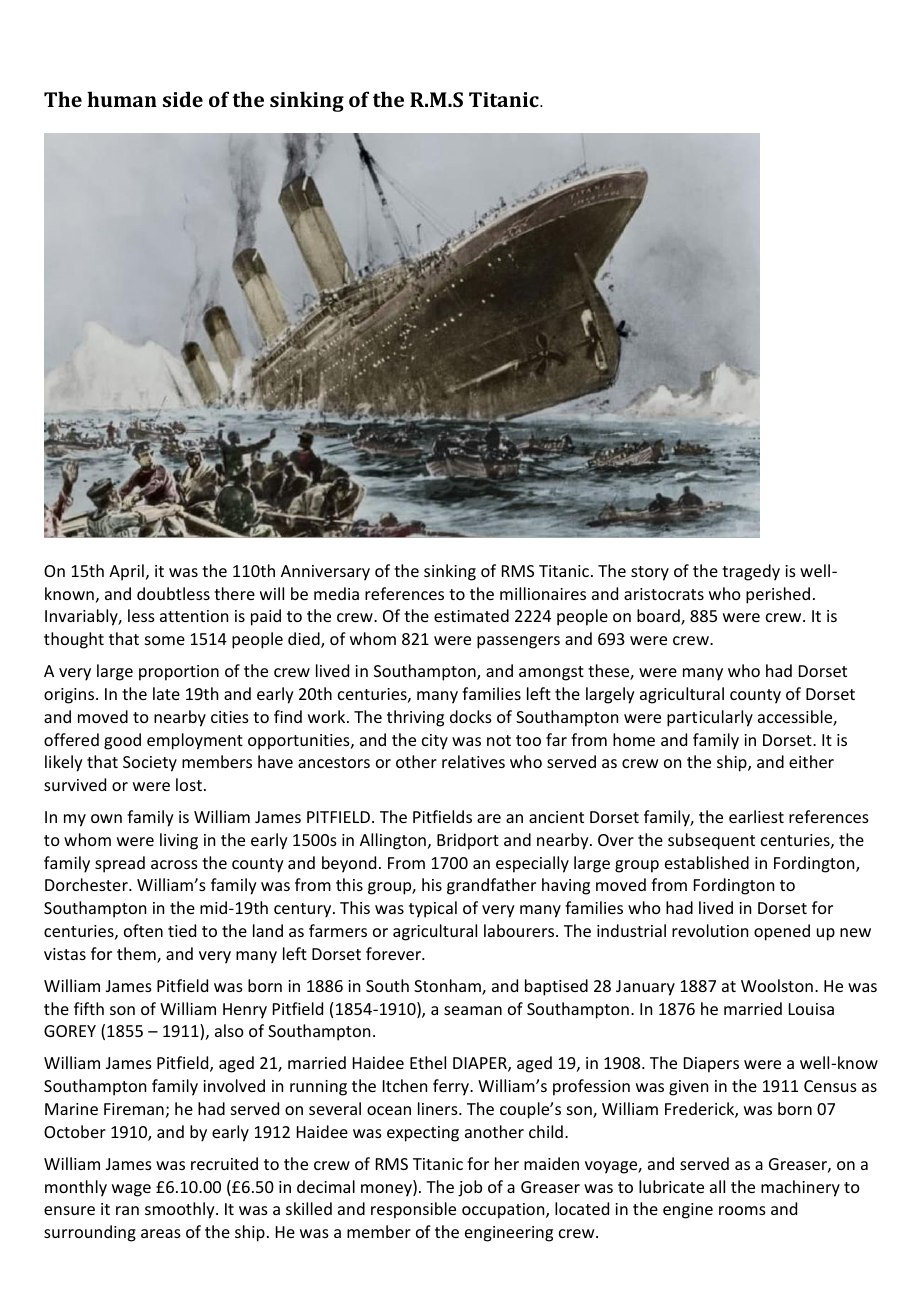 This document has width=924, height=1308. What do you see at coordinates (518, 642) in the document?
I see `passengers` at bounding box center [518, 642].
